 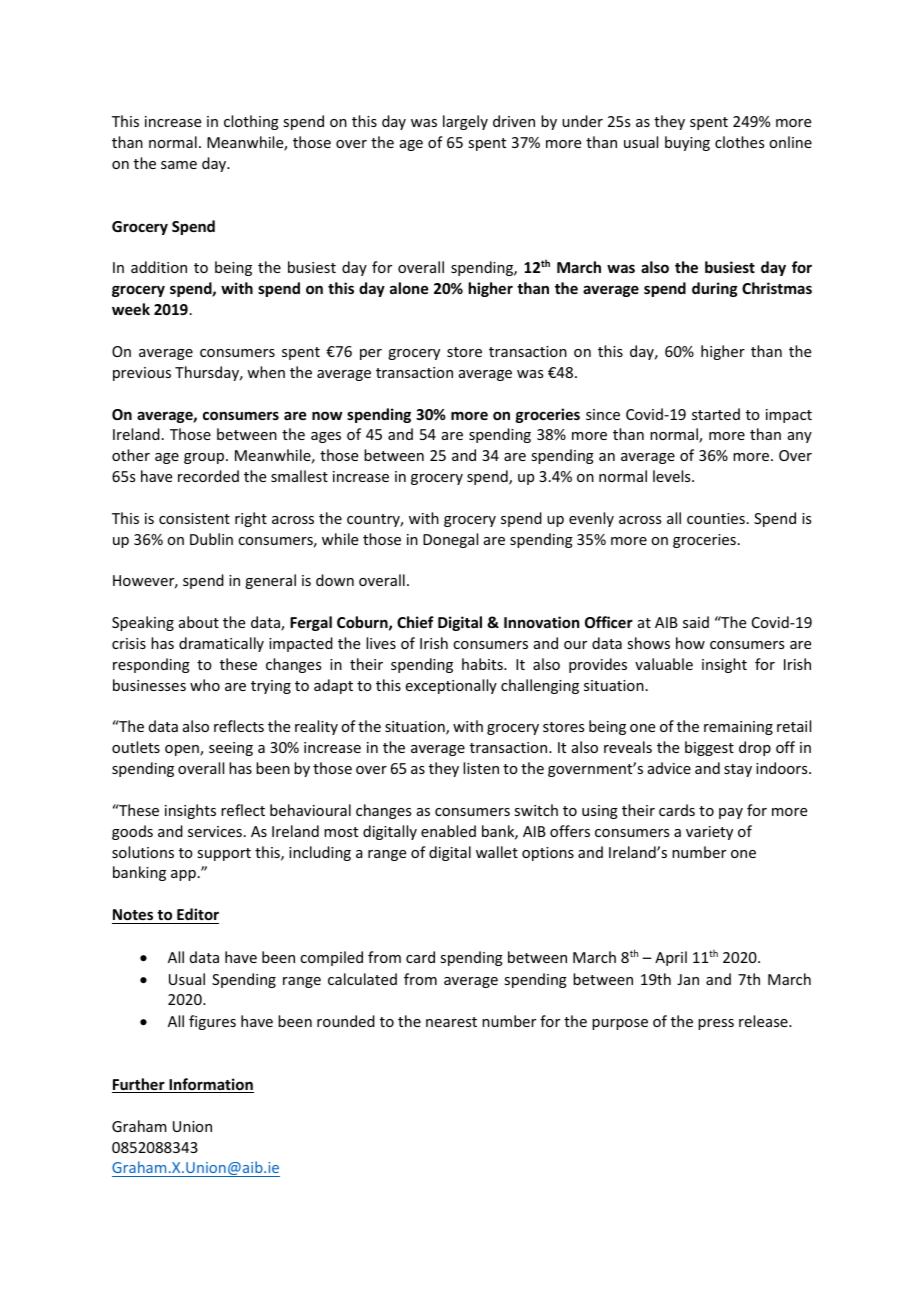 What do you see at coordinates (199, 622) in the screenshot?
I see `about` at bounding box center [199, 622].
